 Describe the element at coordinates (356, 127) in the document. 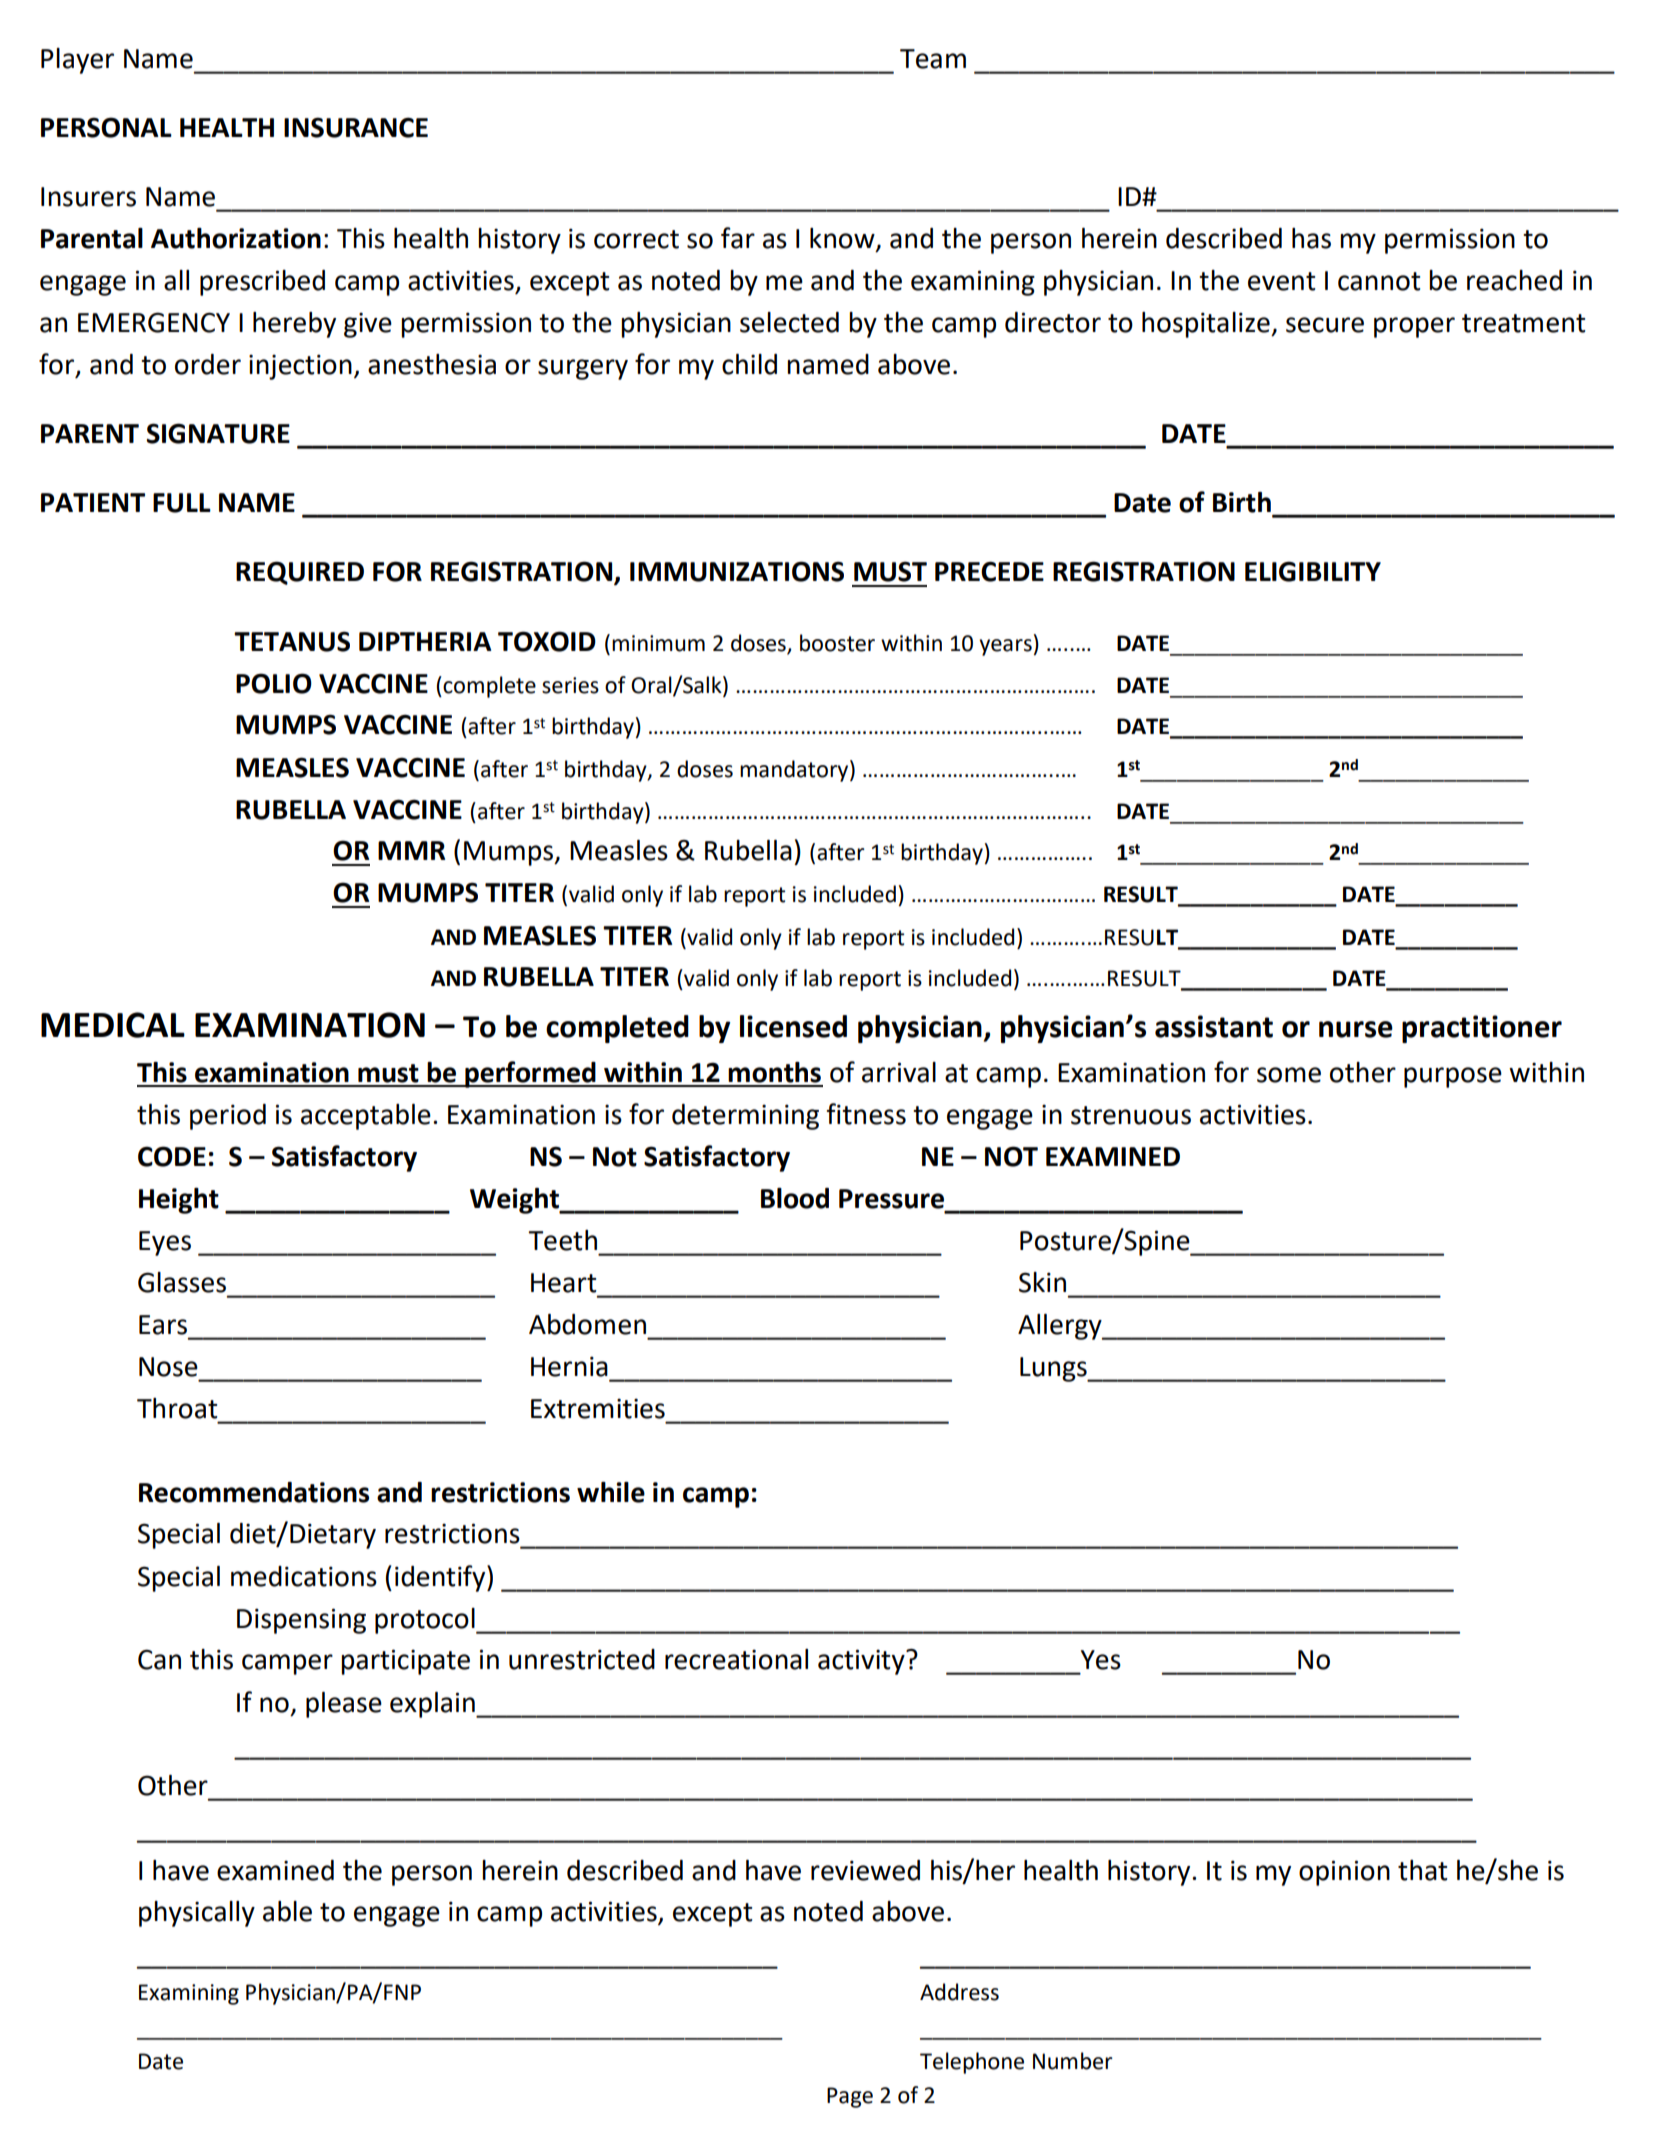

I see `INSURANCE` at that location.
